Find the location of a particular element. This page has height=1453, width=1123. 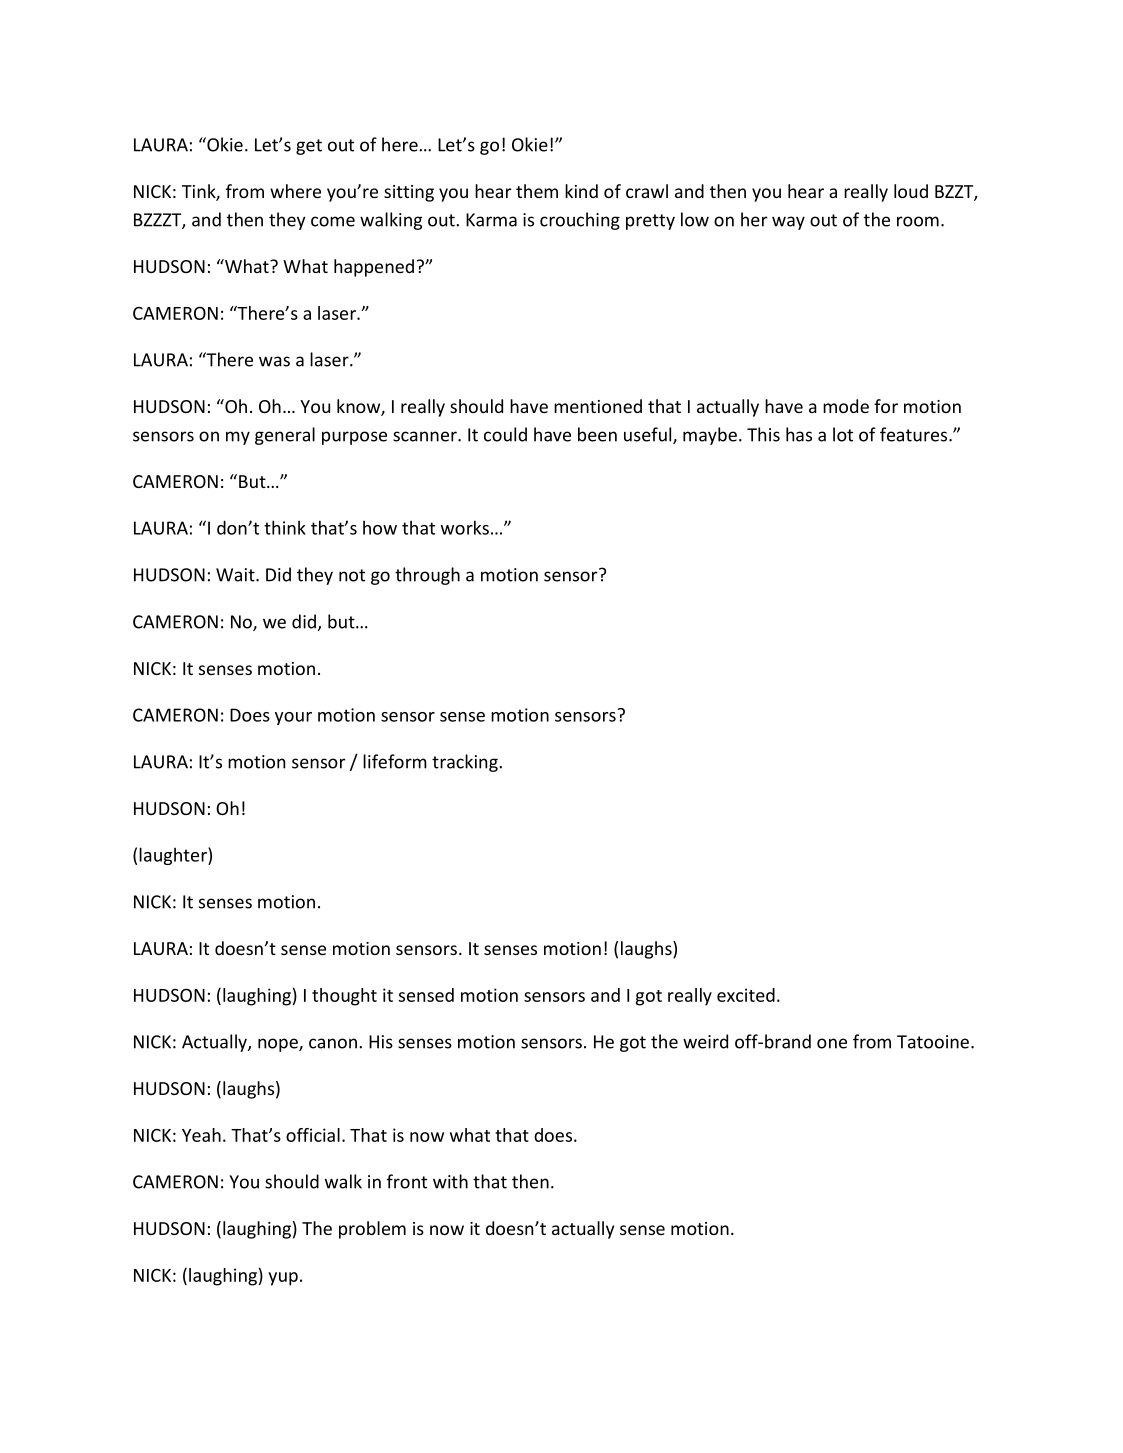

lot is located at coordinates (843, 434).
